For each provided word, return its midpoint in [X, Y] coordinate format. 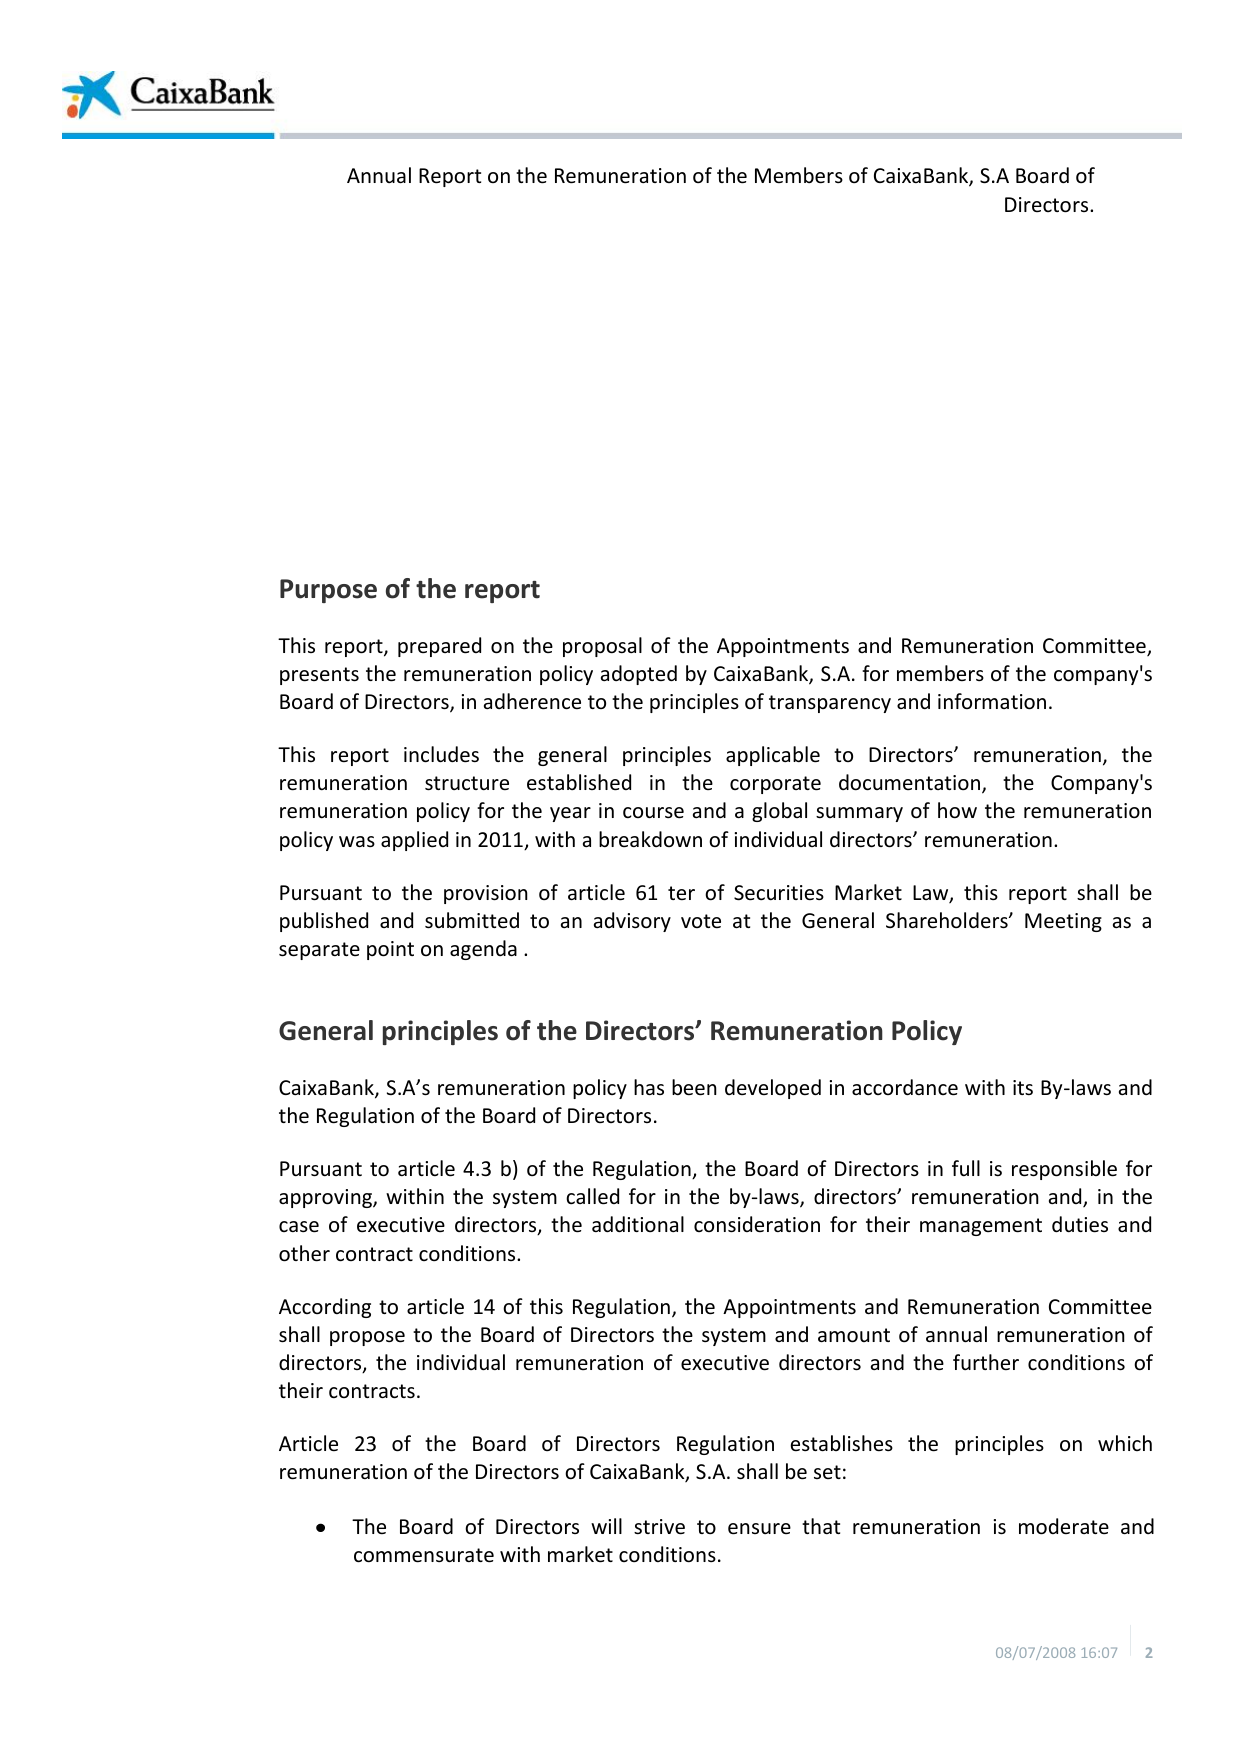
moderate [1064, 1526]
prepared [439, 647]
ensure [759, 1529]
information [992, 701]
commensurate [424, 1555]
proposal [602, 647]
